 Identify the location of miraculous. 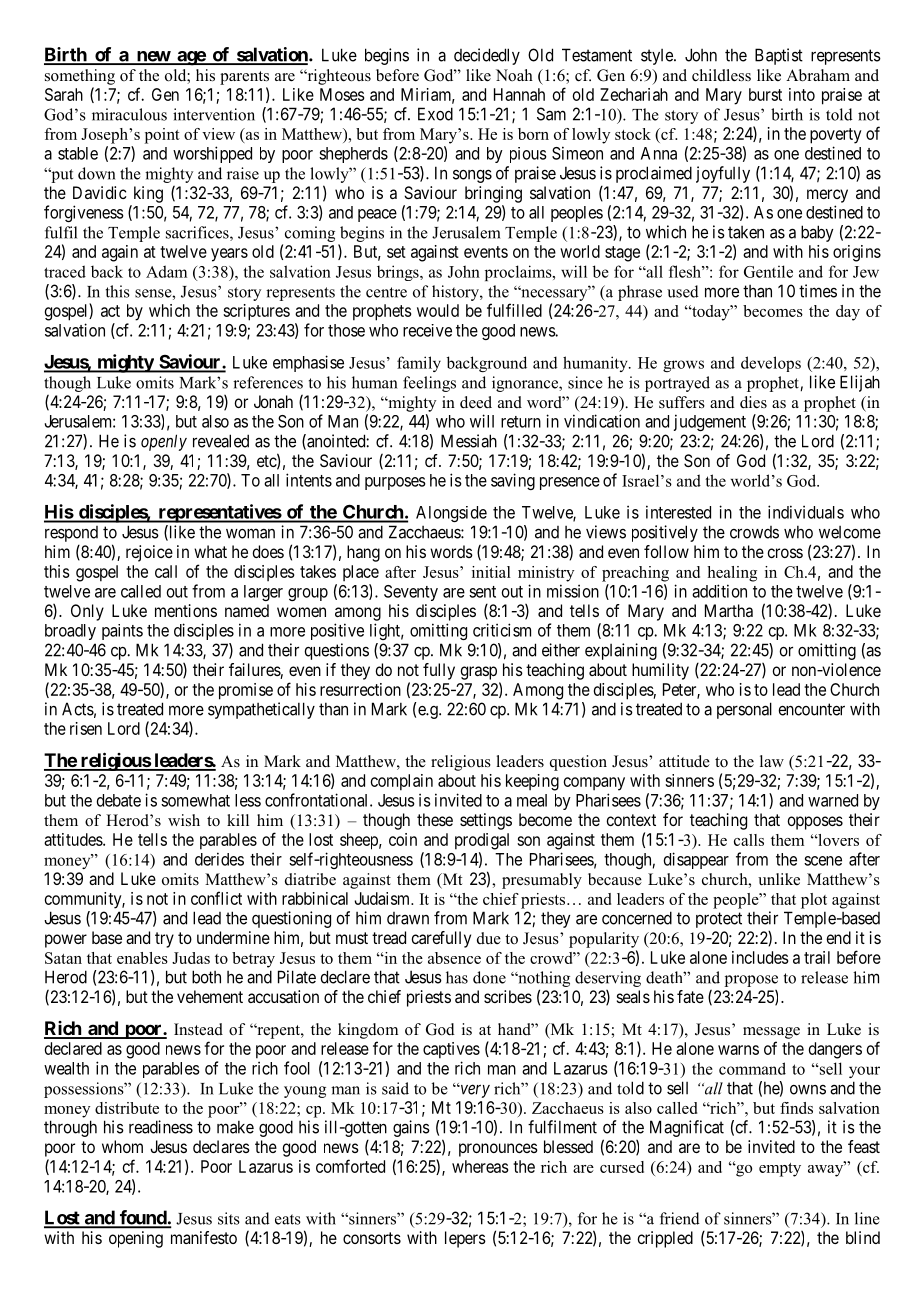
(129, 114).
